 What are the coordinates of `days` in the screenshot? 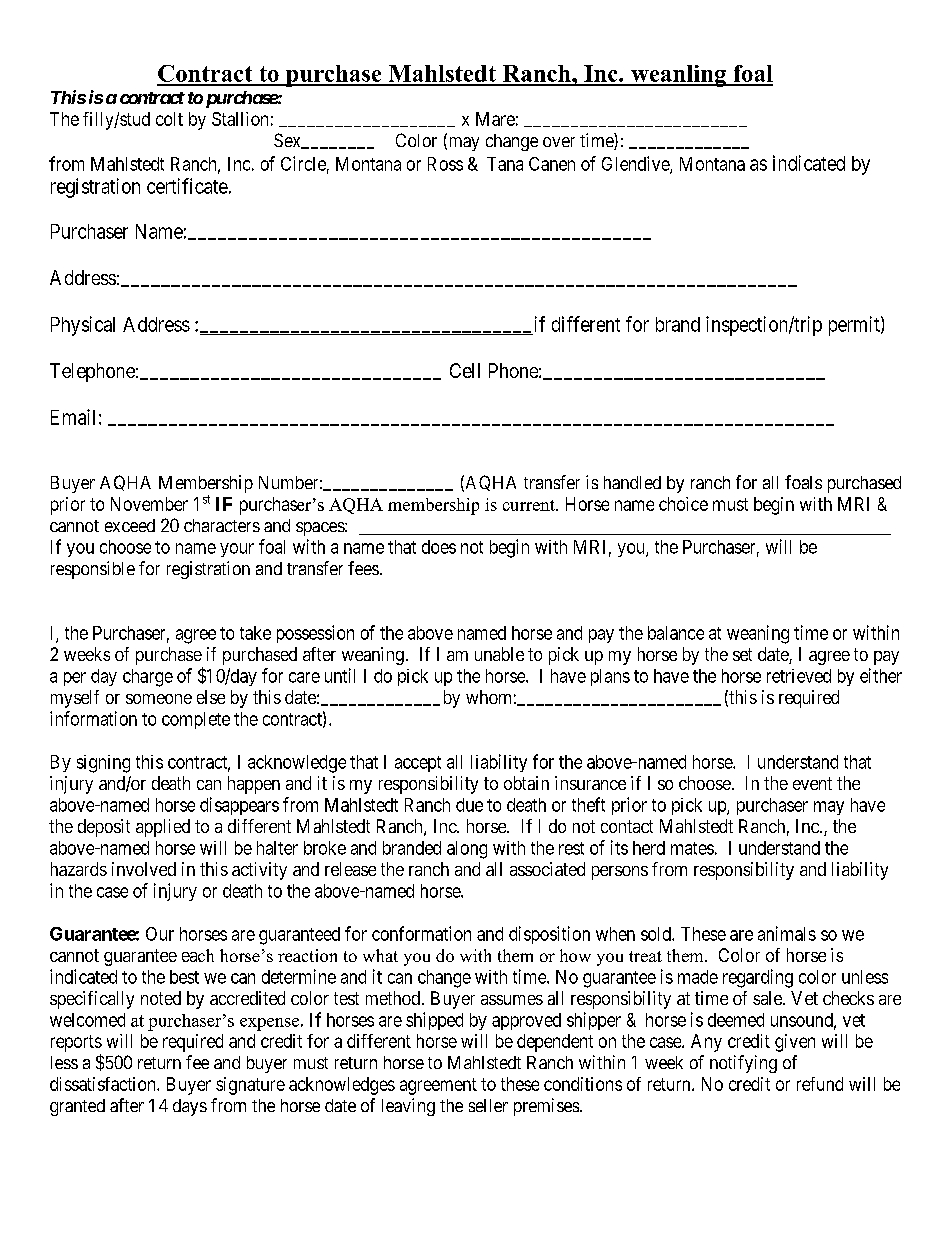 It's located at (190, 1107).
